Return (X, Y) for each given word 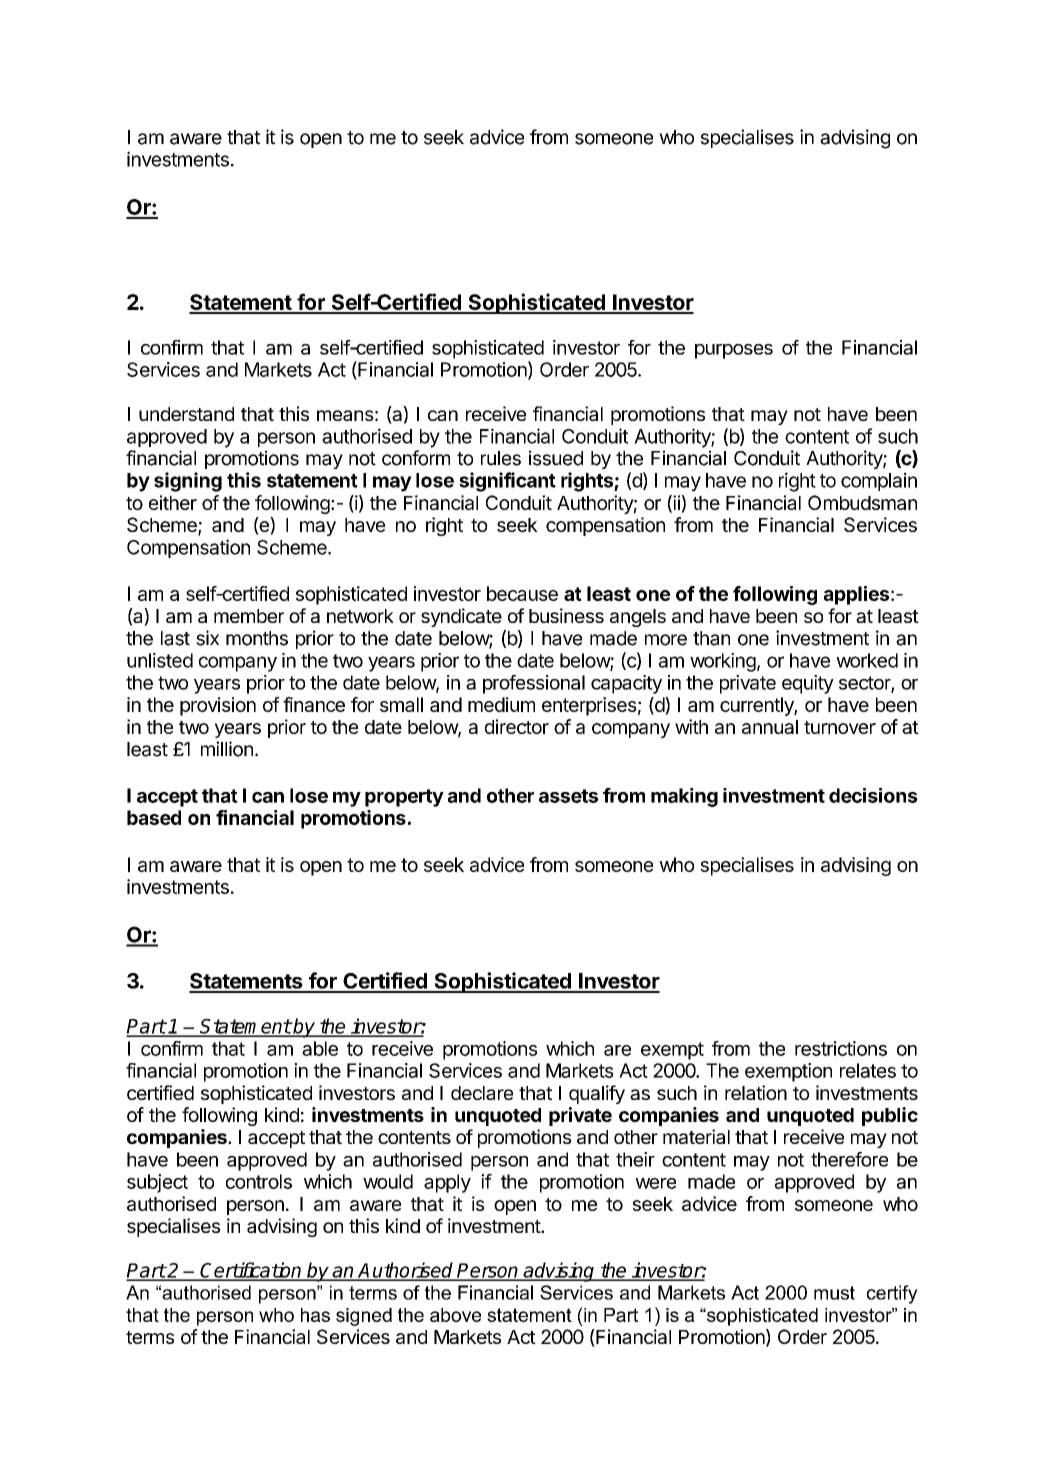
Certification (251, 1271)
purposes (734, 351)
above (455, 1315)
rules (501, 458)
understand (186, 414)
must (834, 1293)
